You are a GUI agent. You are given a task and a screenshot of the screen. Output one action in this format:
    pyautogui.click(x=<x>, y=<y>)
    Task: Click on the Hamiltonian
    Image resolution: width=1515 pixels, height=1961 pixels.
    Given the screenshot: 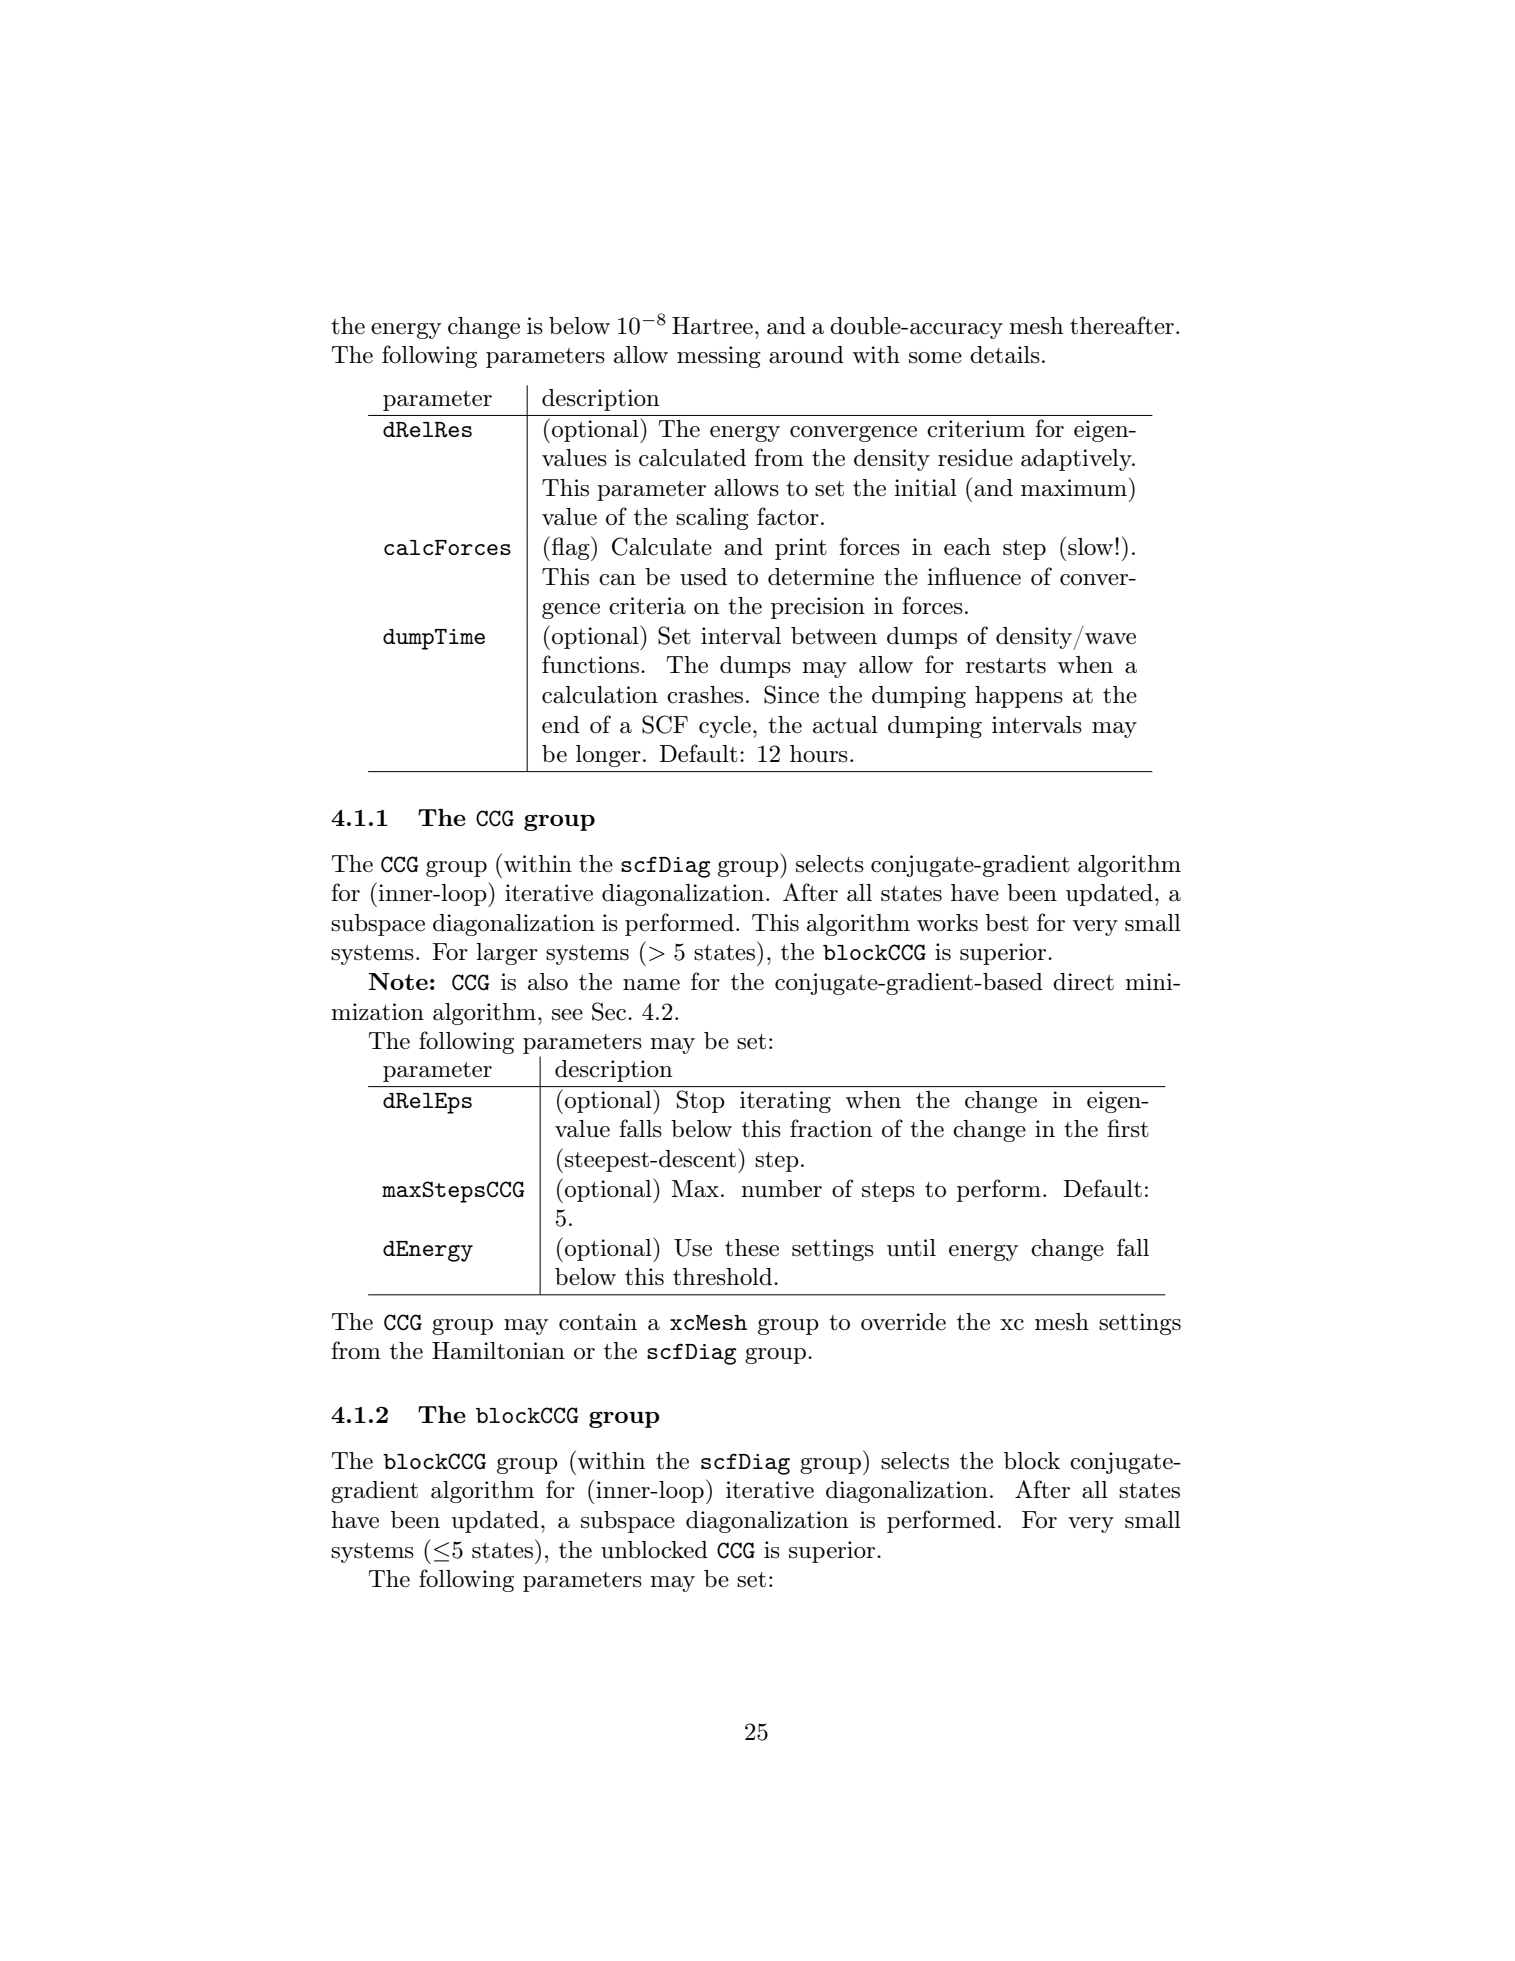 What is the action you would take?
    pyautogui.click(x=498, y=1351)
